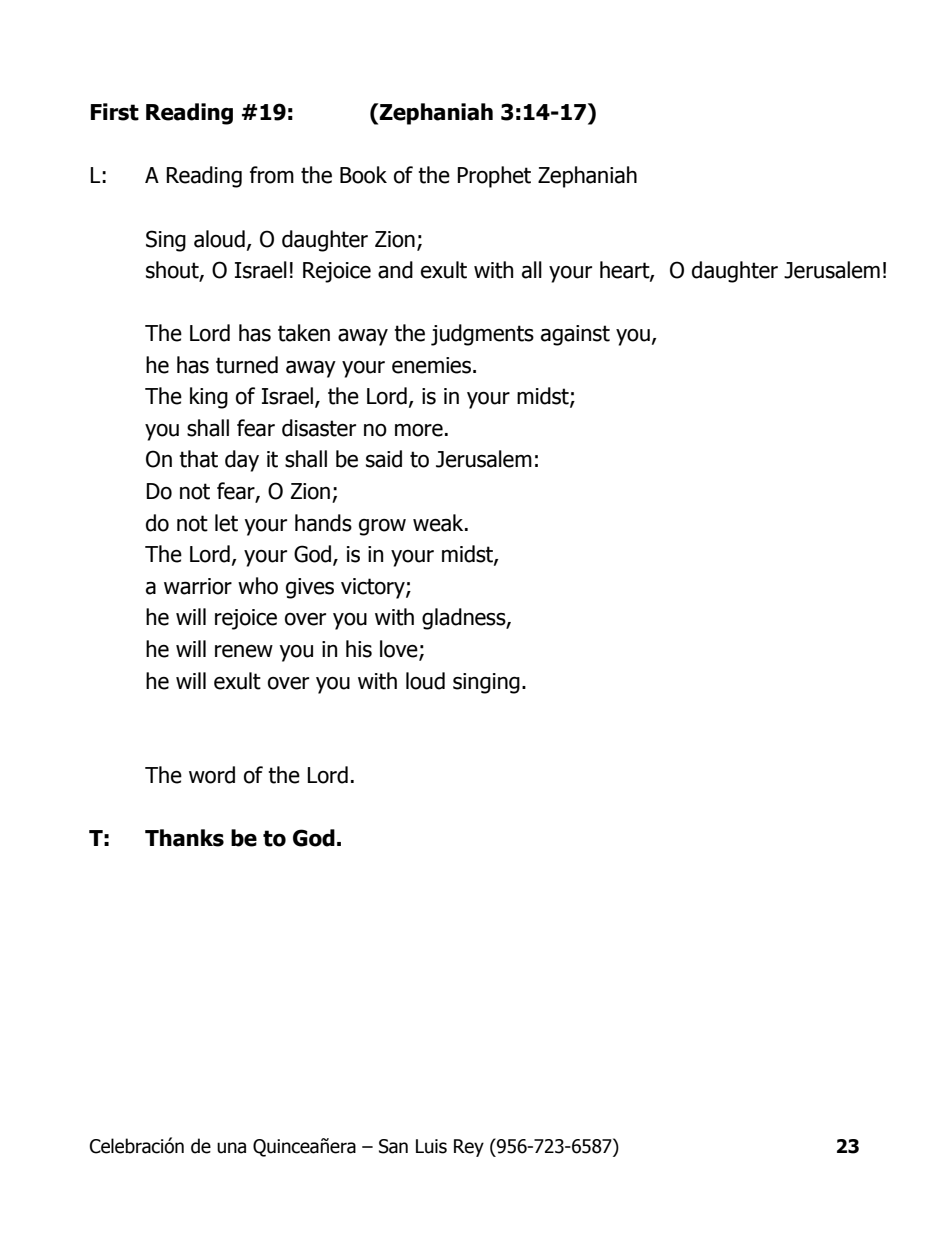 The width and height of the screenshot is (952, 1233). What do you see at coordinates (231, 1148) in the screenshot?
I see `una` at bounding box center [231, 1148].
